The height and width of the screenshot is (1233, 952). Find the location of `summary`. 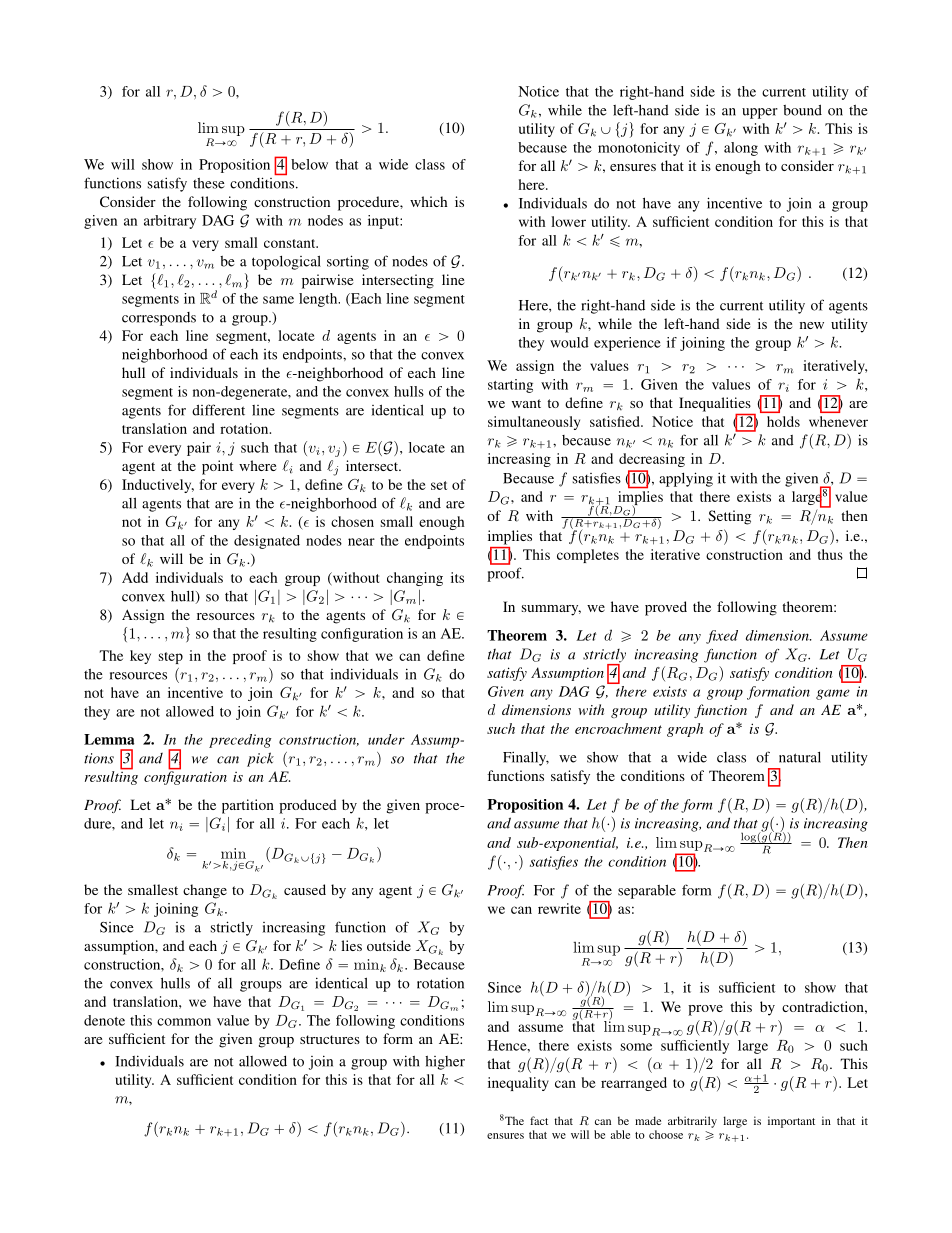

summary is located at coordinates (551, 610).
